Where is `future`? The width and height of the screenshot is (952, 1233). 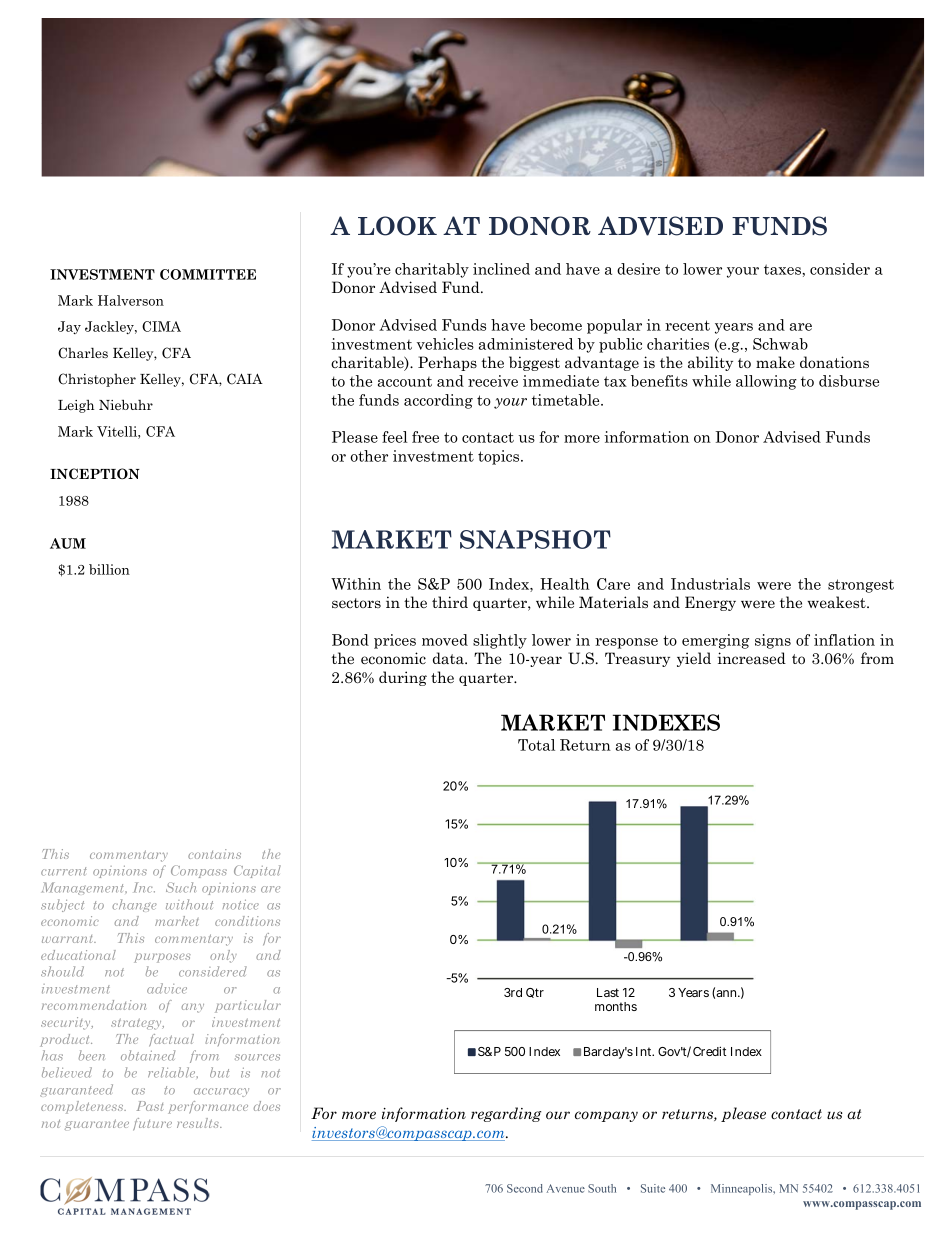 future is located at coordinates (152, 1124).
